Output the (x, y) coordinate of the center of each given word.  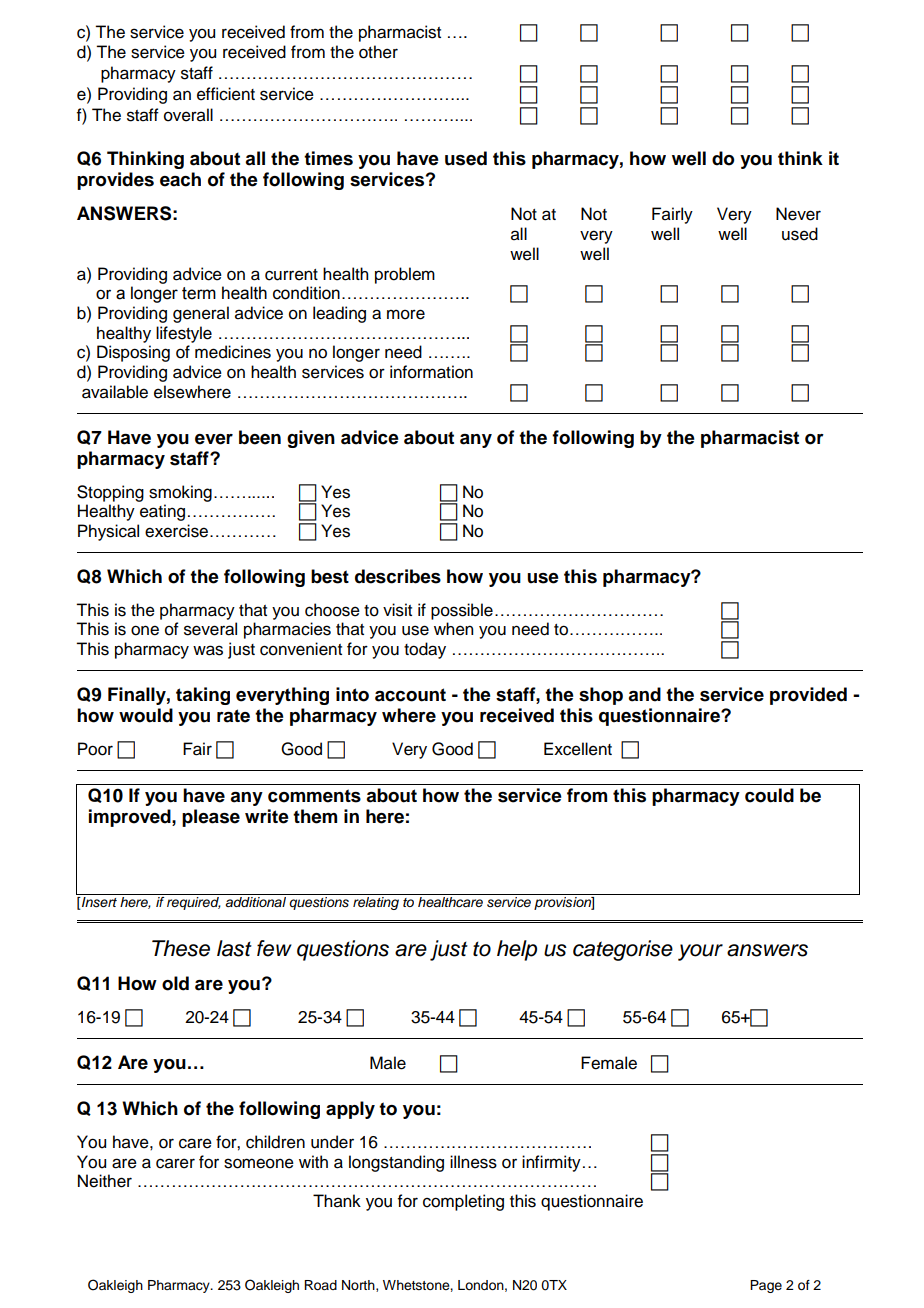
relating (376, 903)
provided (808, 696)
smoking (180, 493)
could (769, 795)
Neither (105, 1181)
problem (405, 275)
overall (188, 115)
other (378, 52)
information (431, 372)
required (194, 903)
